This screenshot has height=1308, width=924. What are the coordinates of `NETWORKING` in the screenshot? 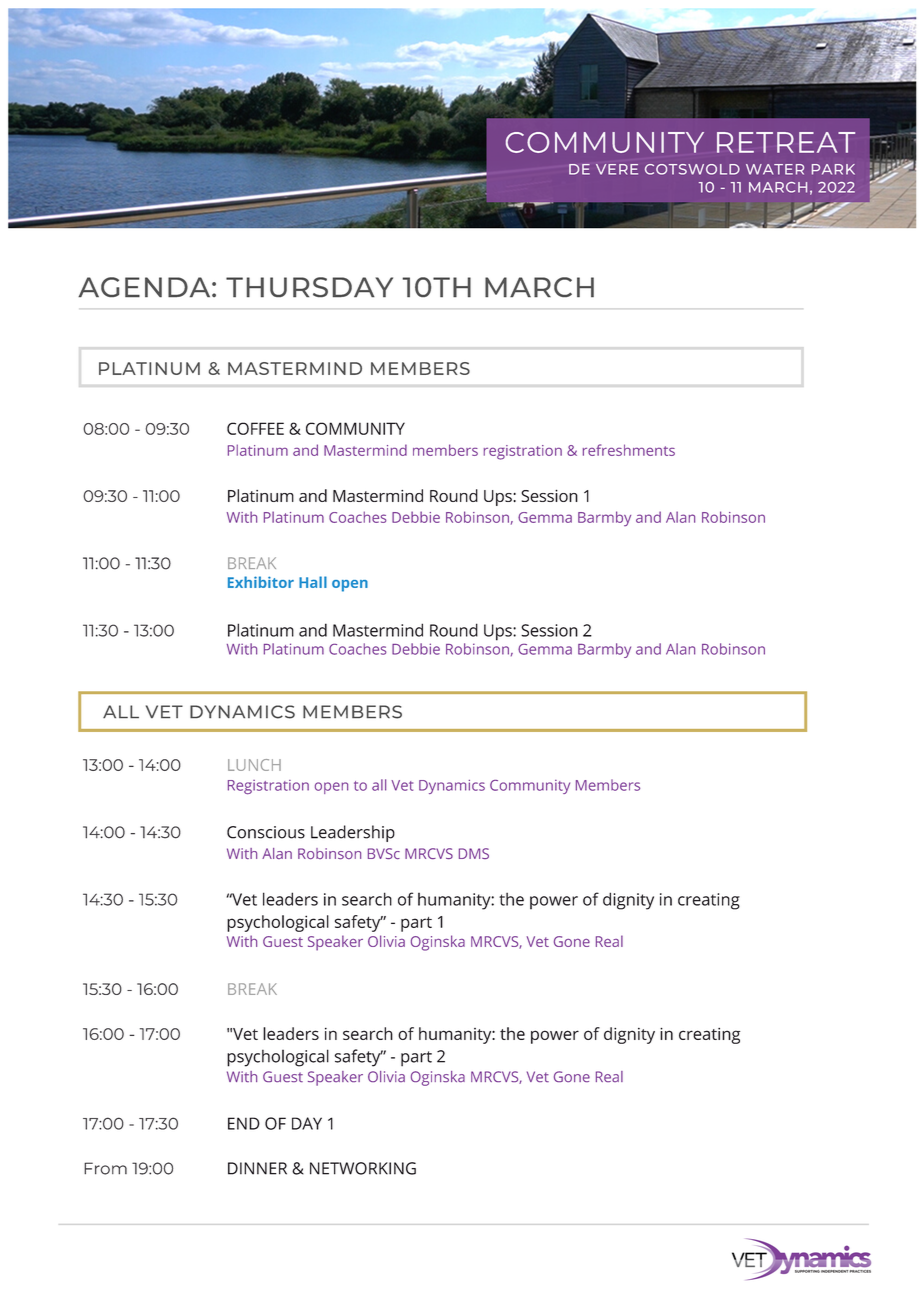 It's located at (363, 1168).
